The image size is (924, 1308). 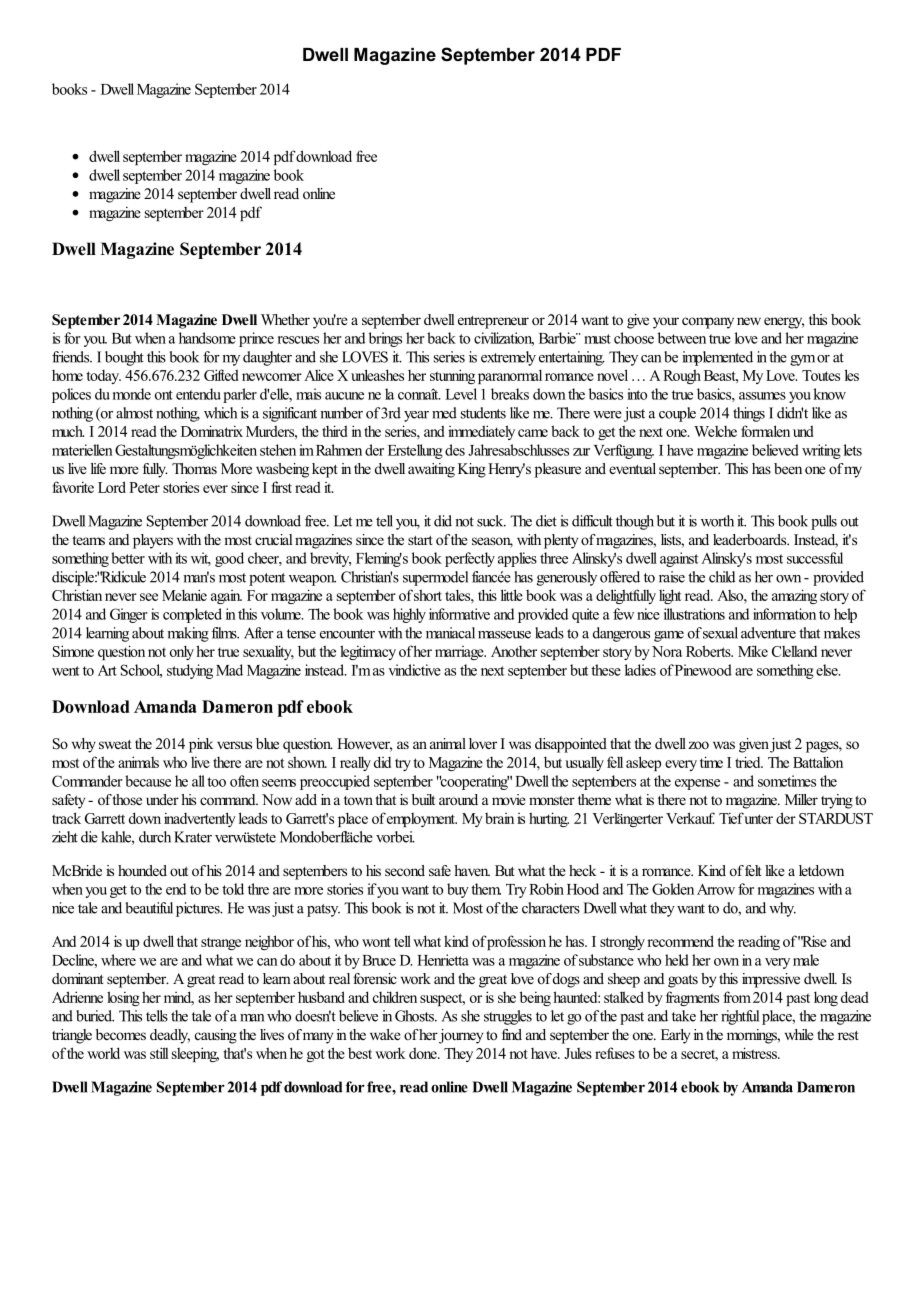 What do you see at coordinates (751, 539) in the screenshot?
I see `leaderboards` at bounding box center [751, 539].
